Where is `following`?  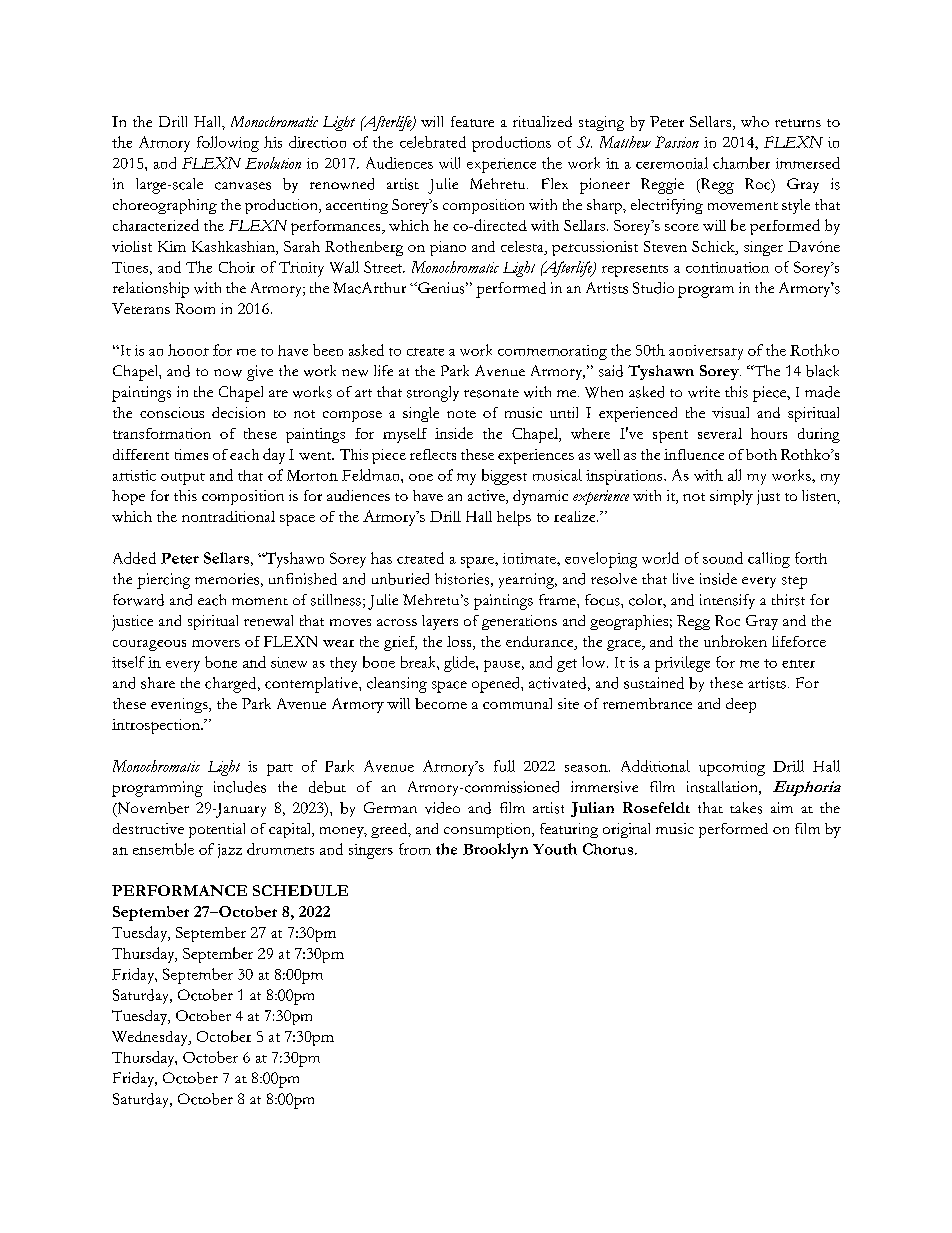 following is located at coordinates (228, 144).
